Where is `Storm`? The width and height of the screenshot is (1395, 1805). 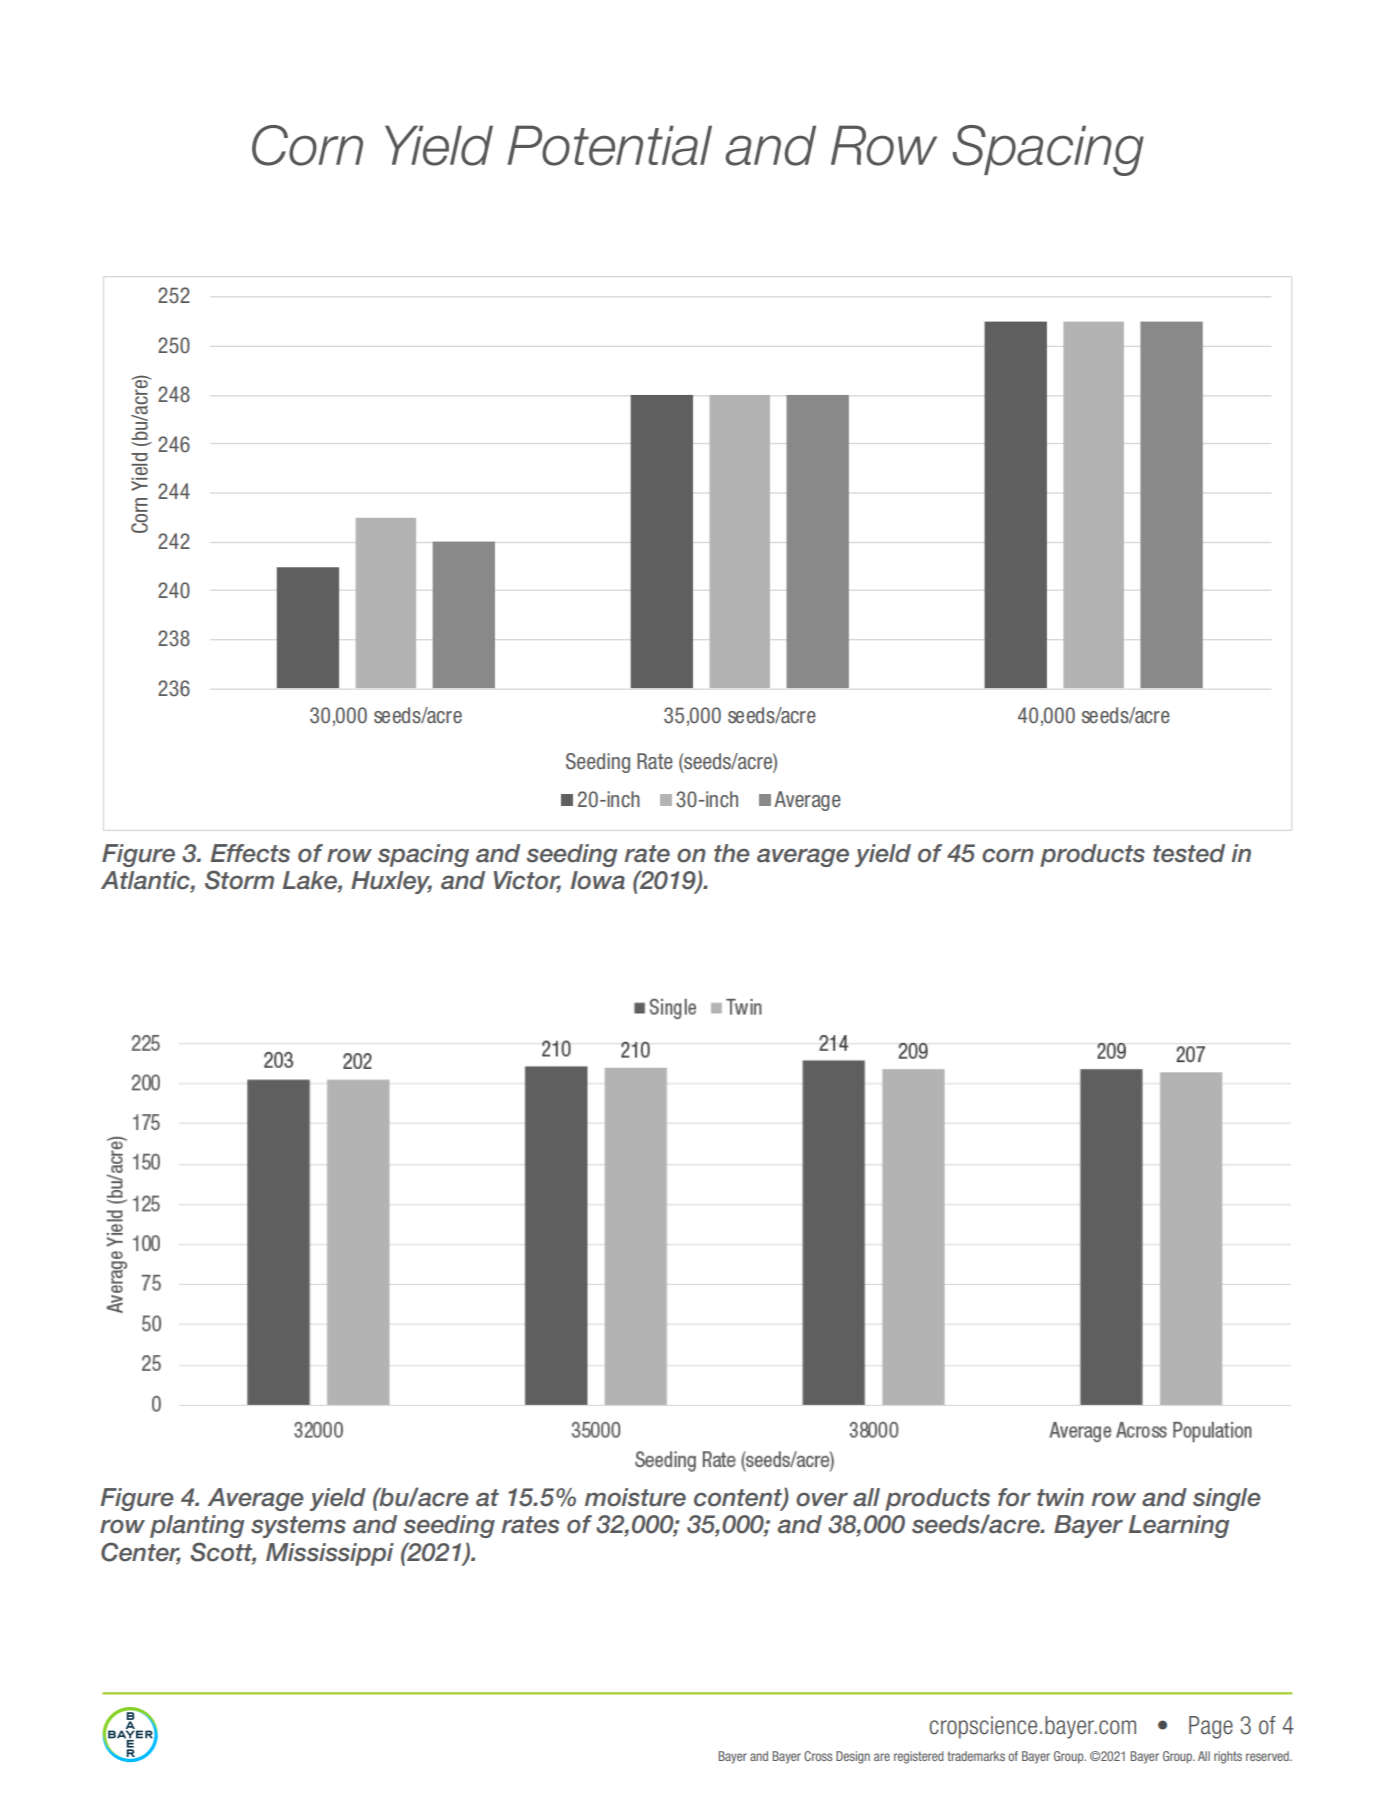
Storm is located at coordinates (239, 880).
